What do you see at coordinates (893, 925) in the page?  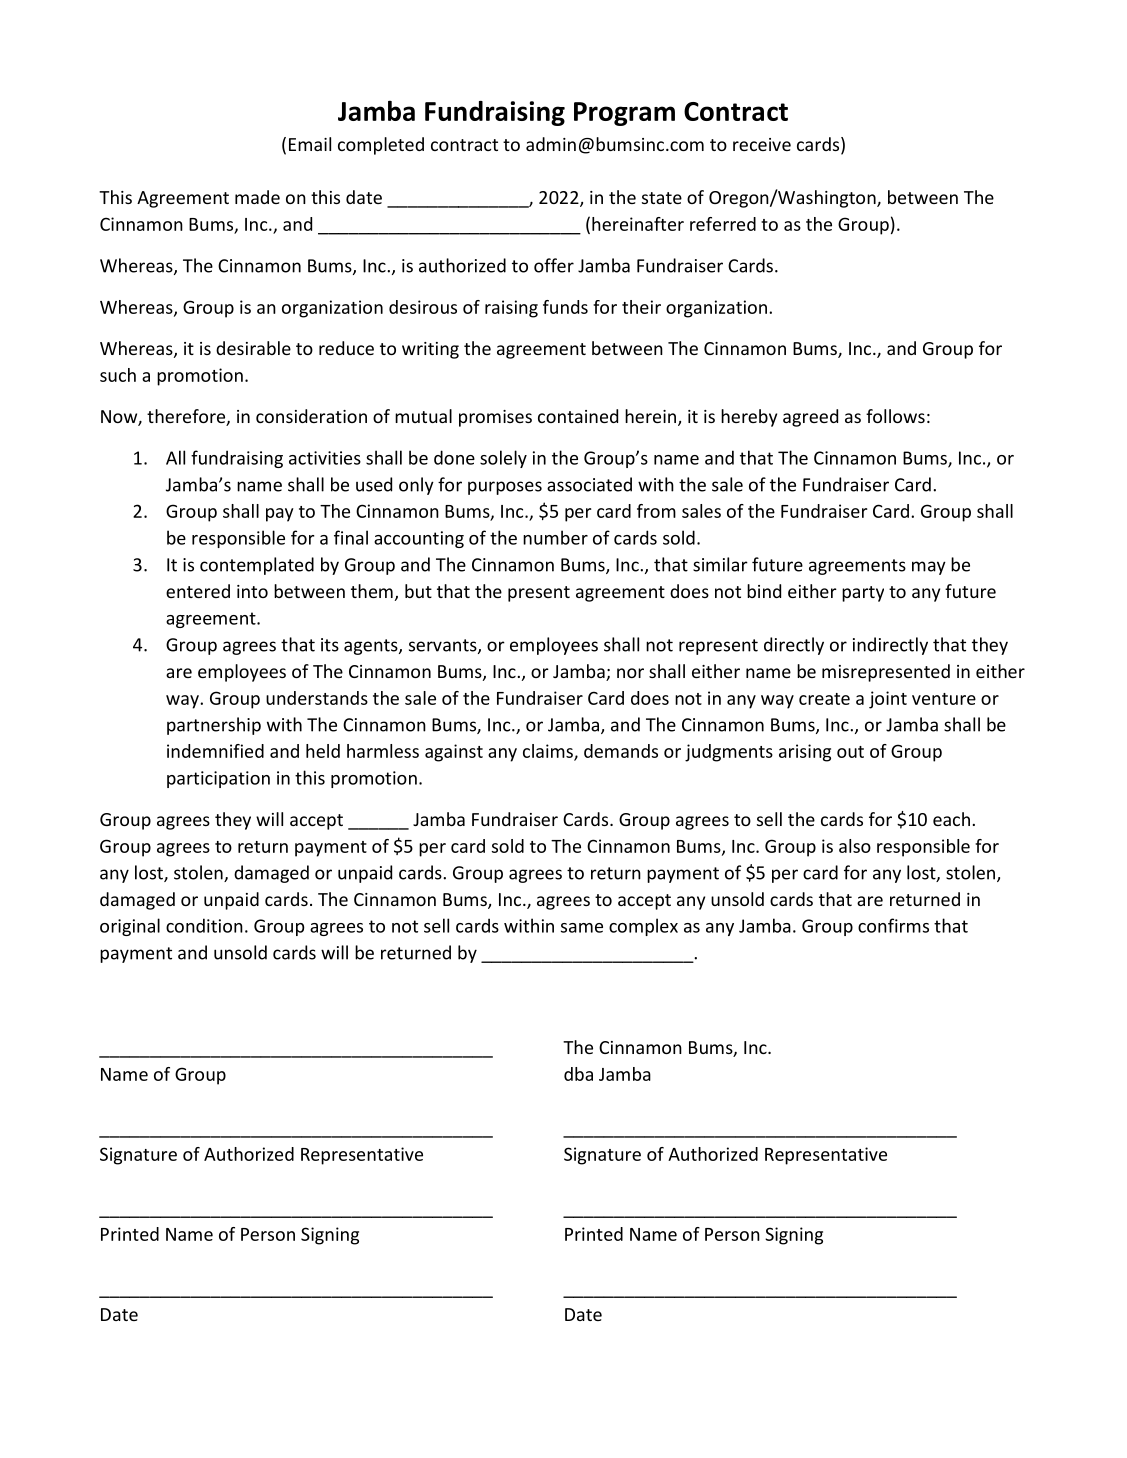 I see `confirms` at bounding box center [893, 925].
